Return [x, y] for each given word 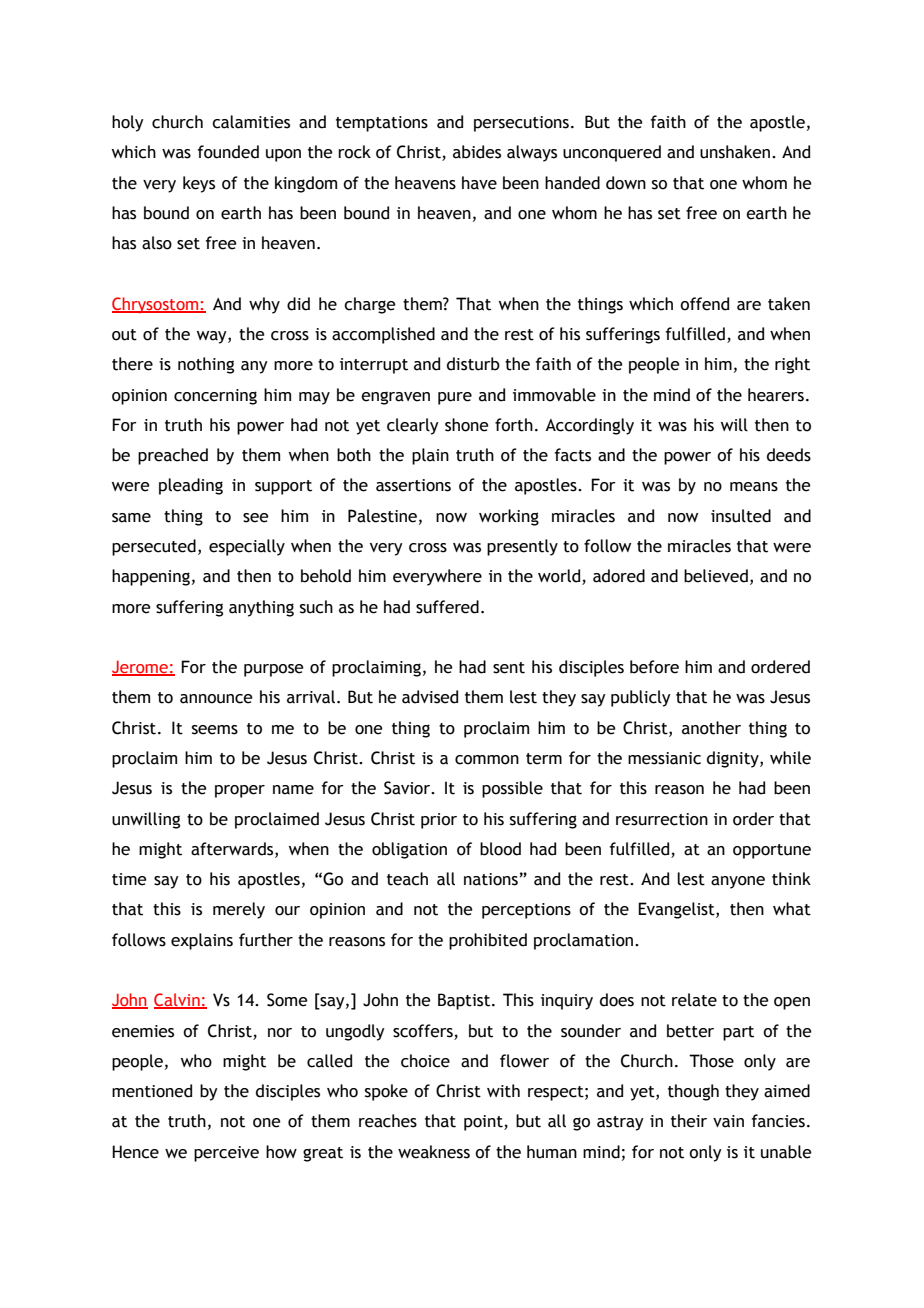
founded [228, 152]
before [654, 667]
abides [477, 152]
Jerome [141, 668]
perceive [226, 1154]
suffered [447, 607]
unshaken [735, 152]
